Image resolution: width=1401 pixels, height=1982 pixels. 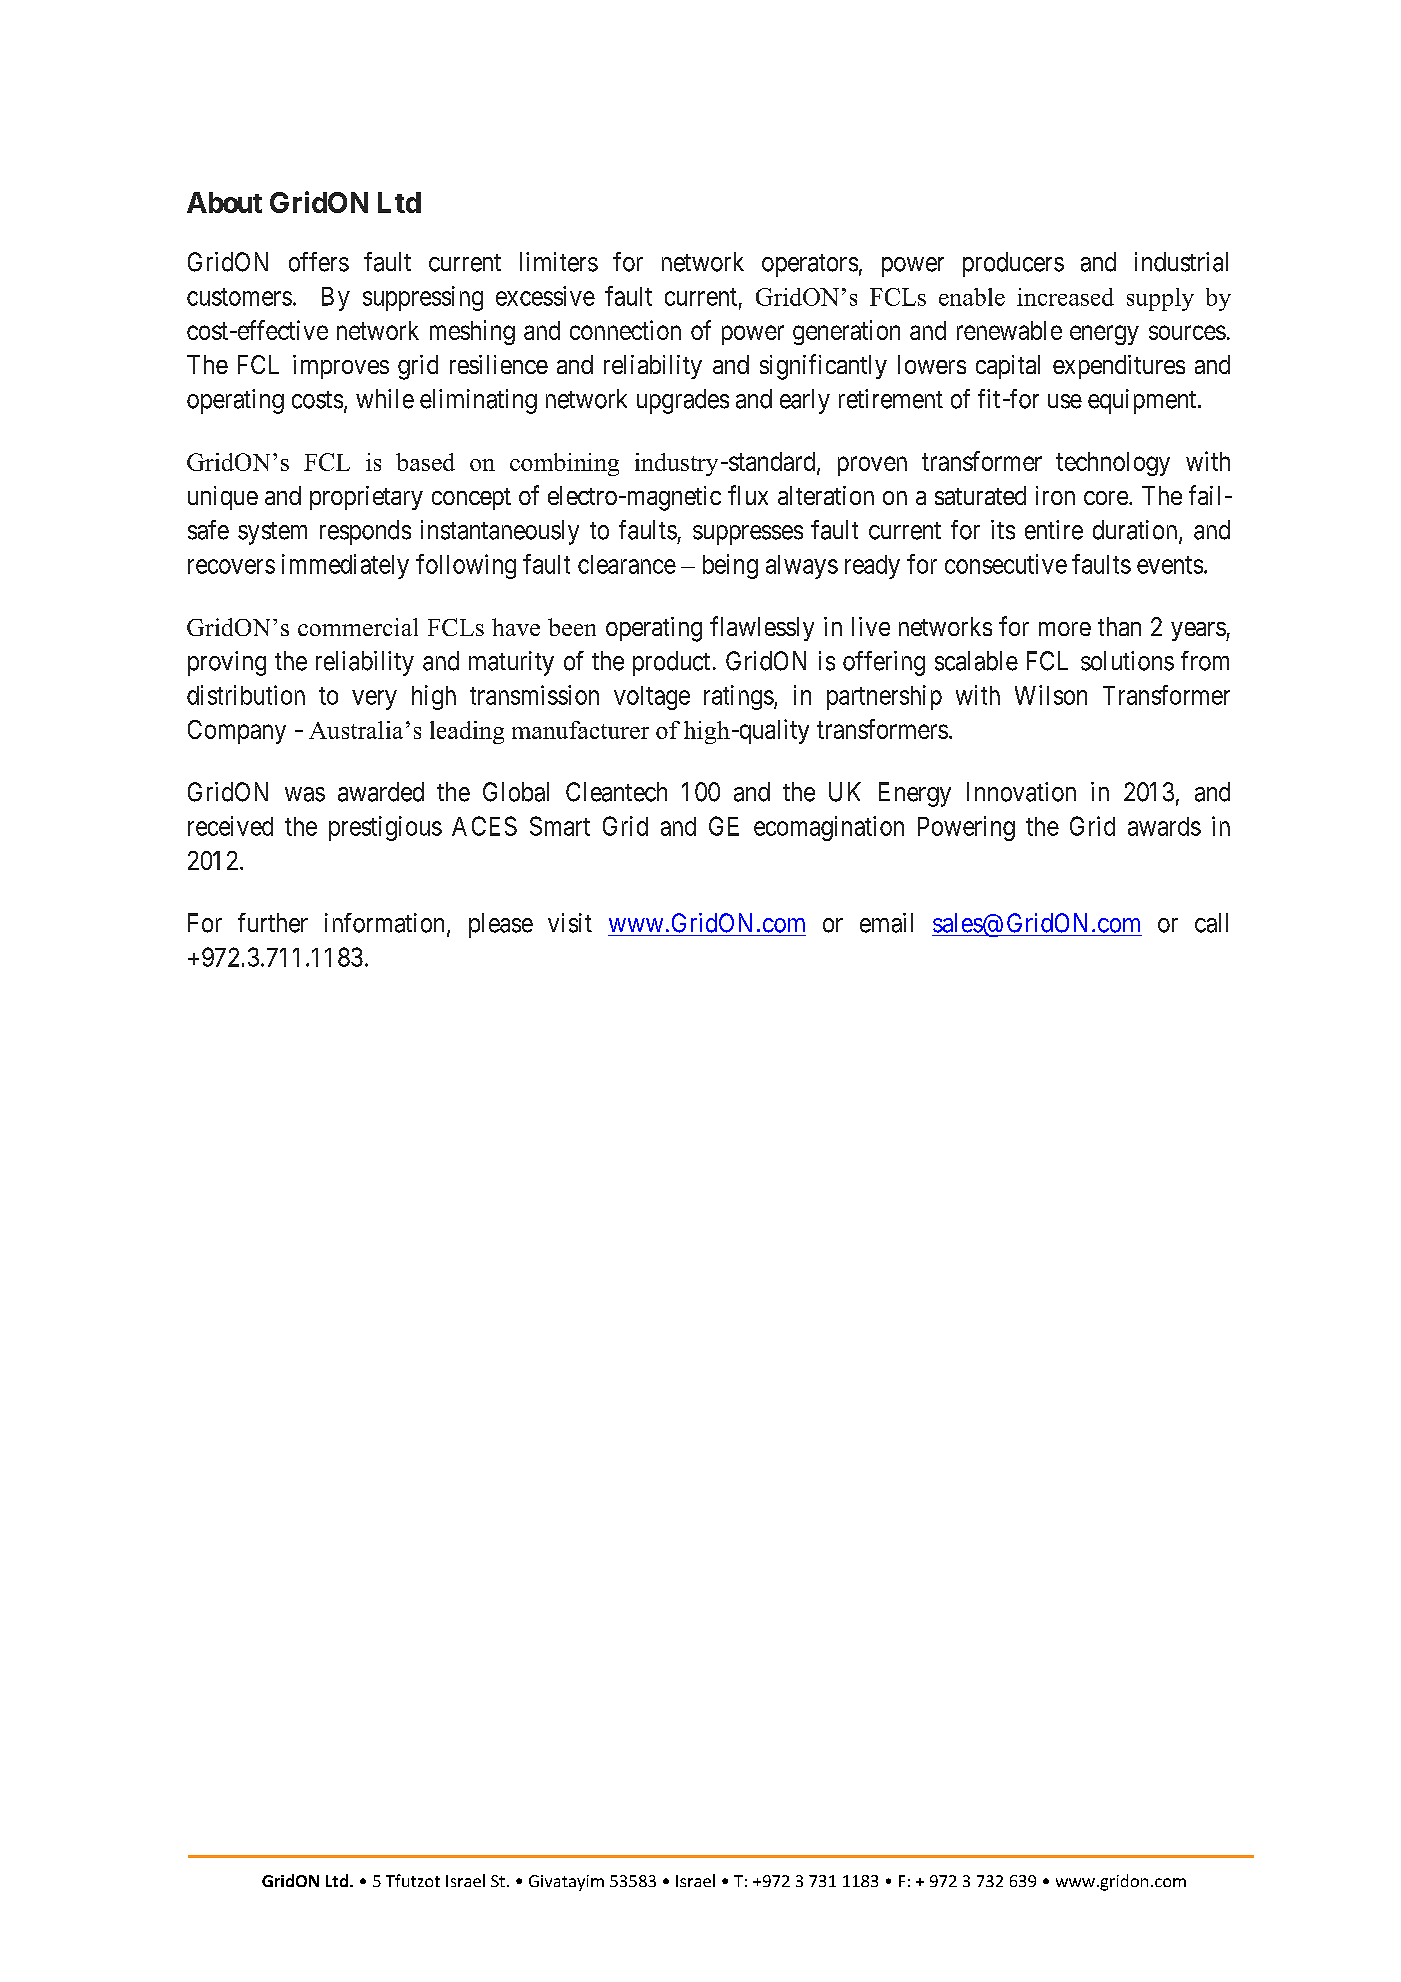 I want to click on offers, so click(x=319, y=262).
